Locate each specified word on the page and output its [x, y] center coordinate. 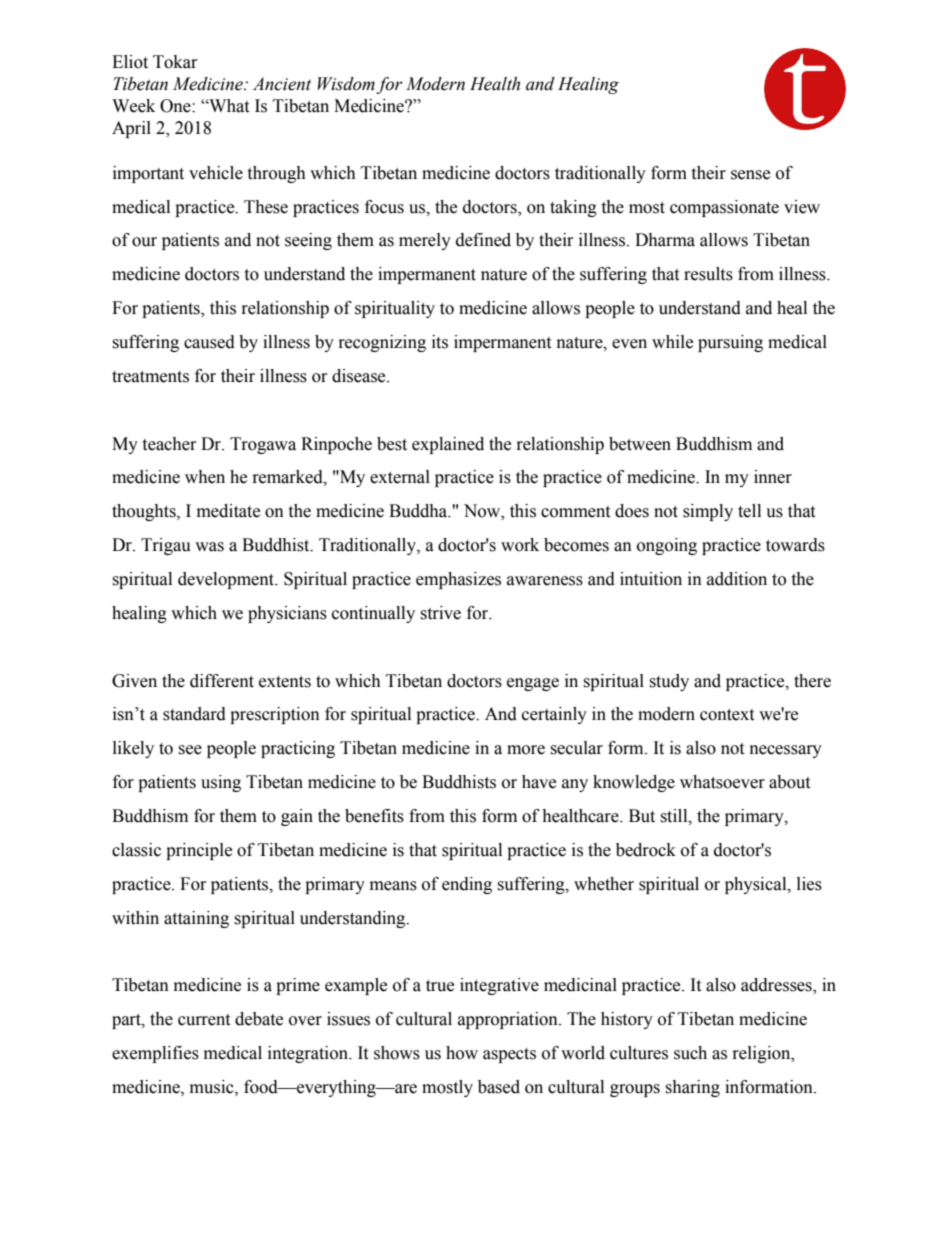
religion [763, 1054]
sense [750, 175]
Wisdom [346, 84]
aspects [509, 1055]
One [176, 106]
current [204, 1020]
